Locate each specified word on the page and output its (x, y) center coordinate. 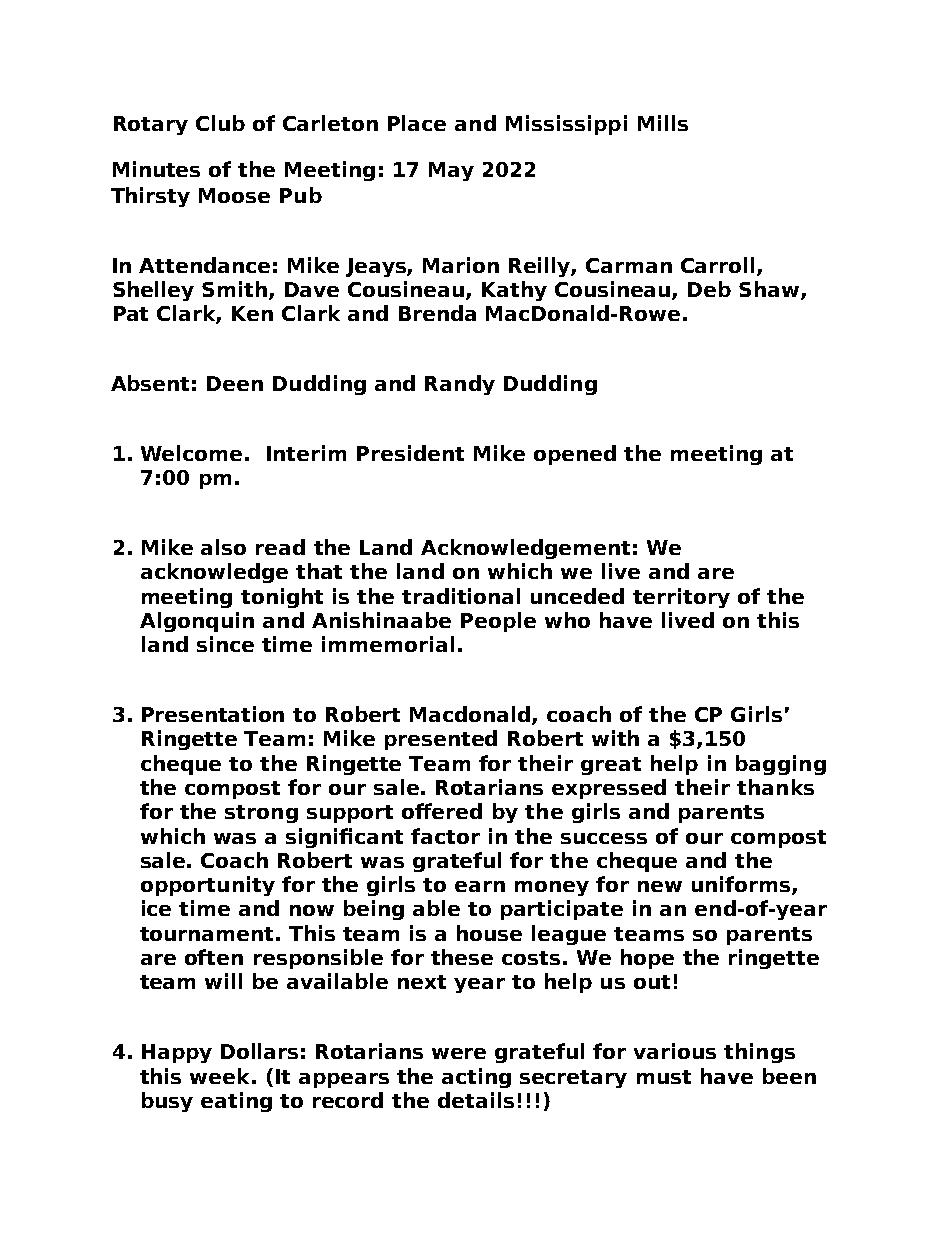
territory (681, 598)
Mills (663, 123)
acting (476, 1078)
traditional (461, 596)
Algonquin (197, 622)
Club (220, 123)
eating (236, 1102)
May (451, 171)
